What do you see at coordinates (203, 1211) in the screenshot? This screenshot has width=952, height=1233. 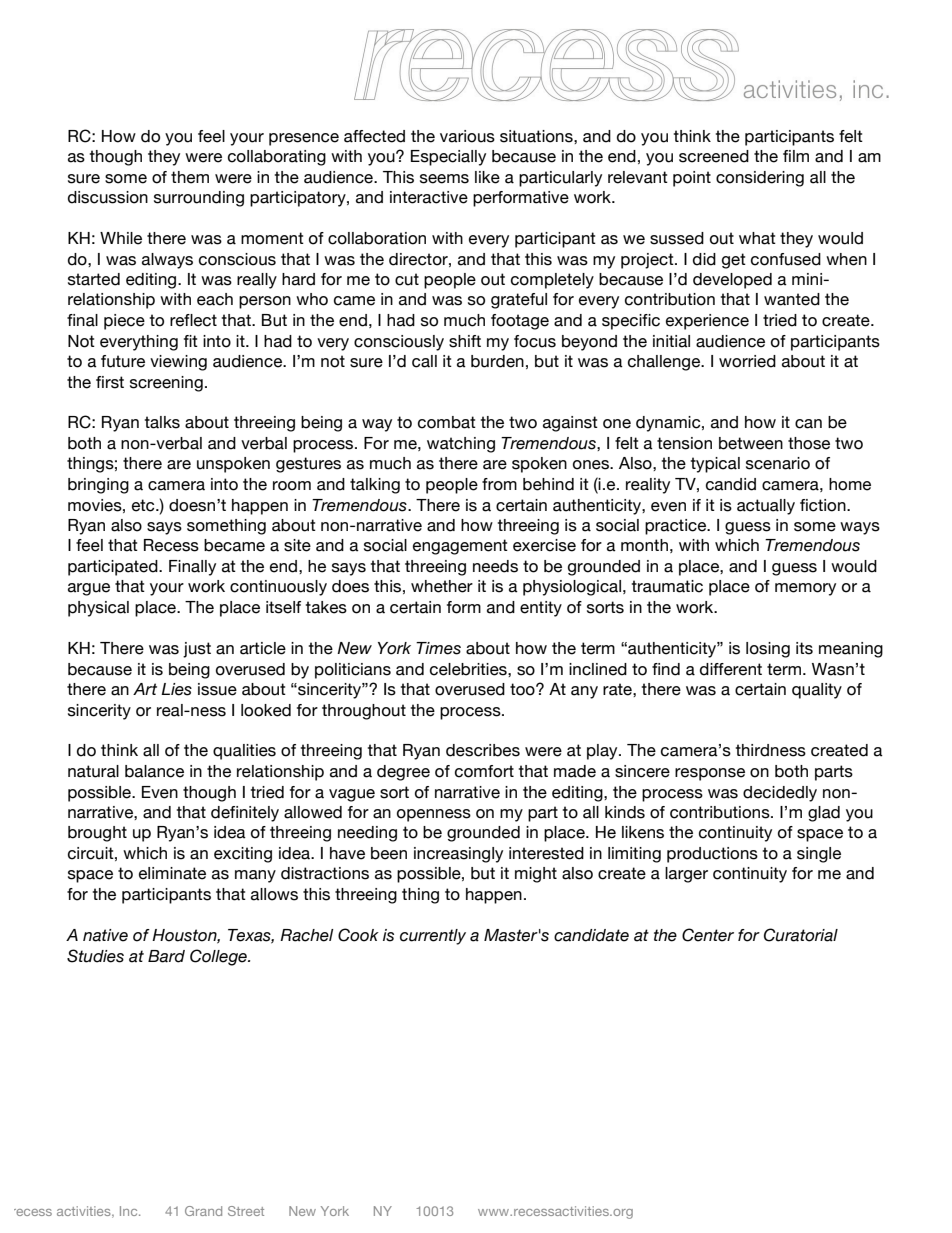 I see `Grand` at bounding box center [203, 1211].
